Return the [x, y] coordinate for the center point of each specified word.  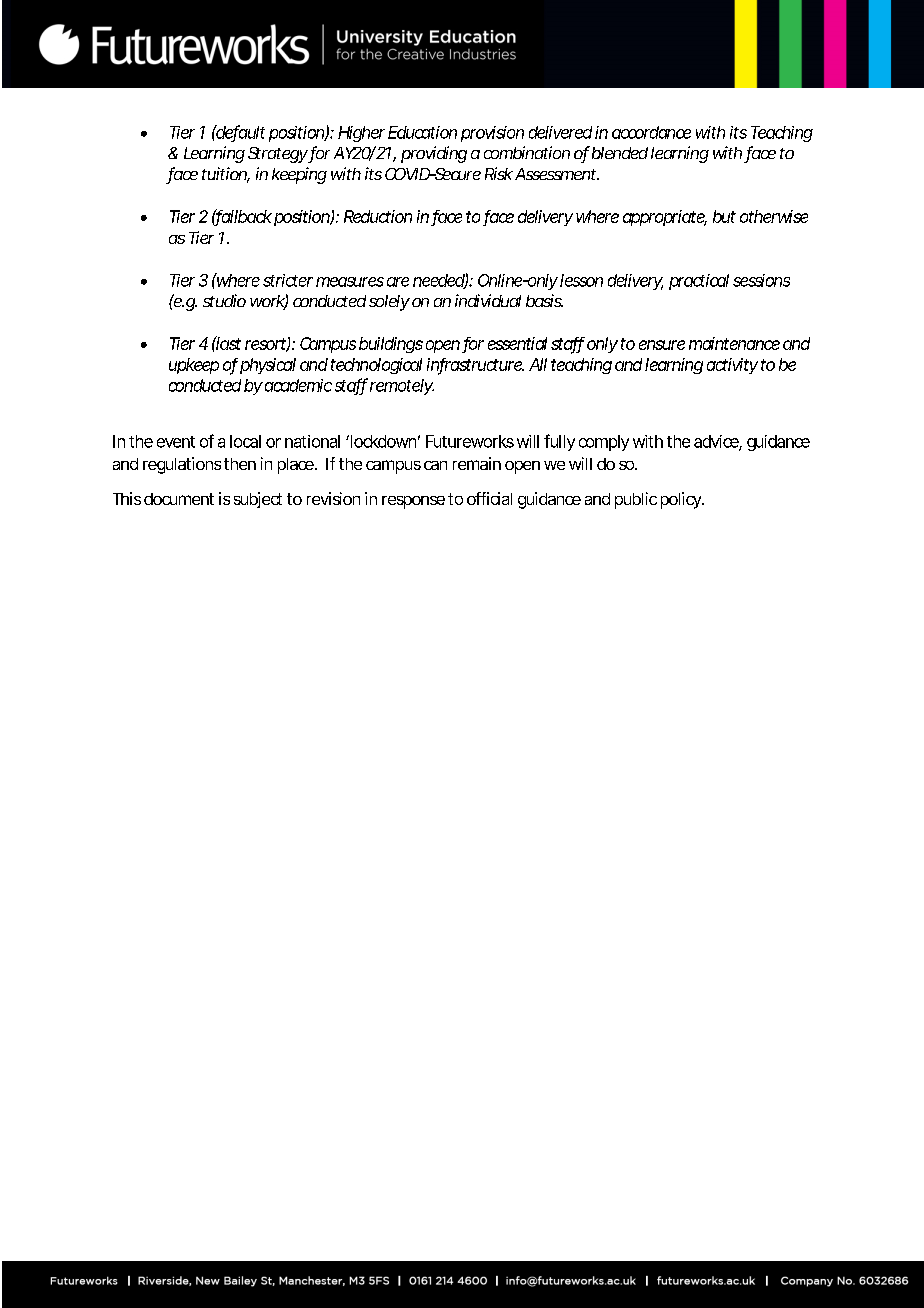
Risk [498, 173]
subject [258, 500]
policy [681, 500]
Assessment [555, 174]
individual [488, 300]
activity [732, 366]
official [489, 498]
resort [266, 345]
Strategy [277, 155]
